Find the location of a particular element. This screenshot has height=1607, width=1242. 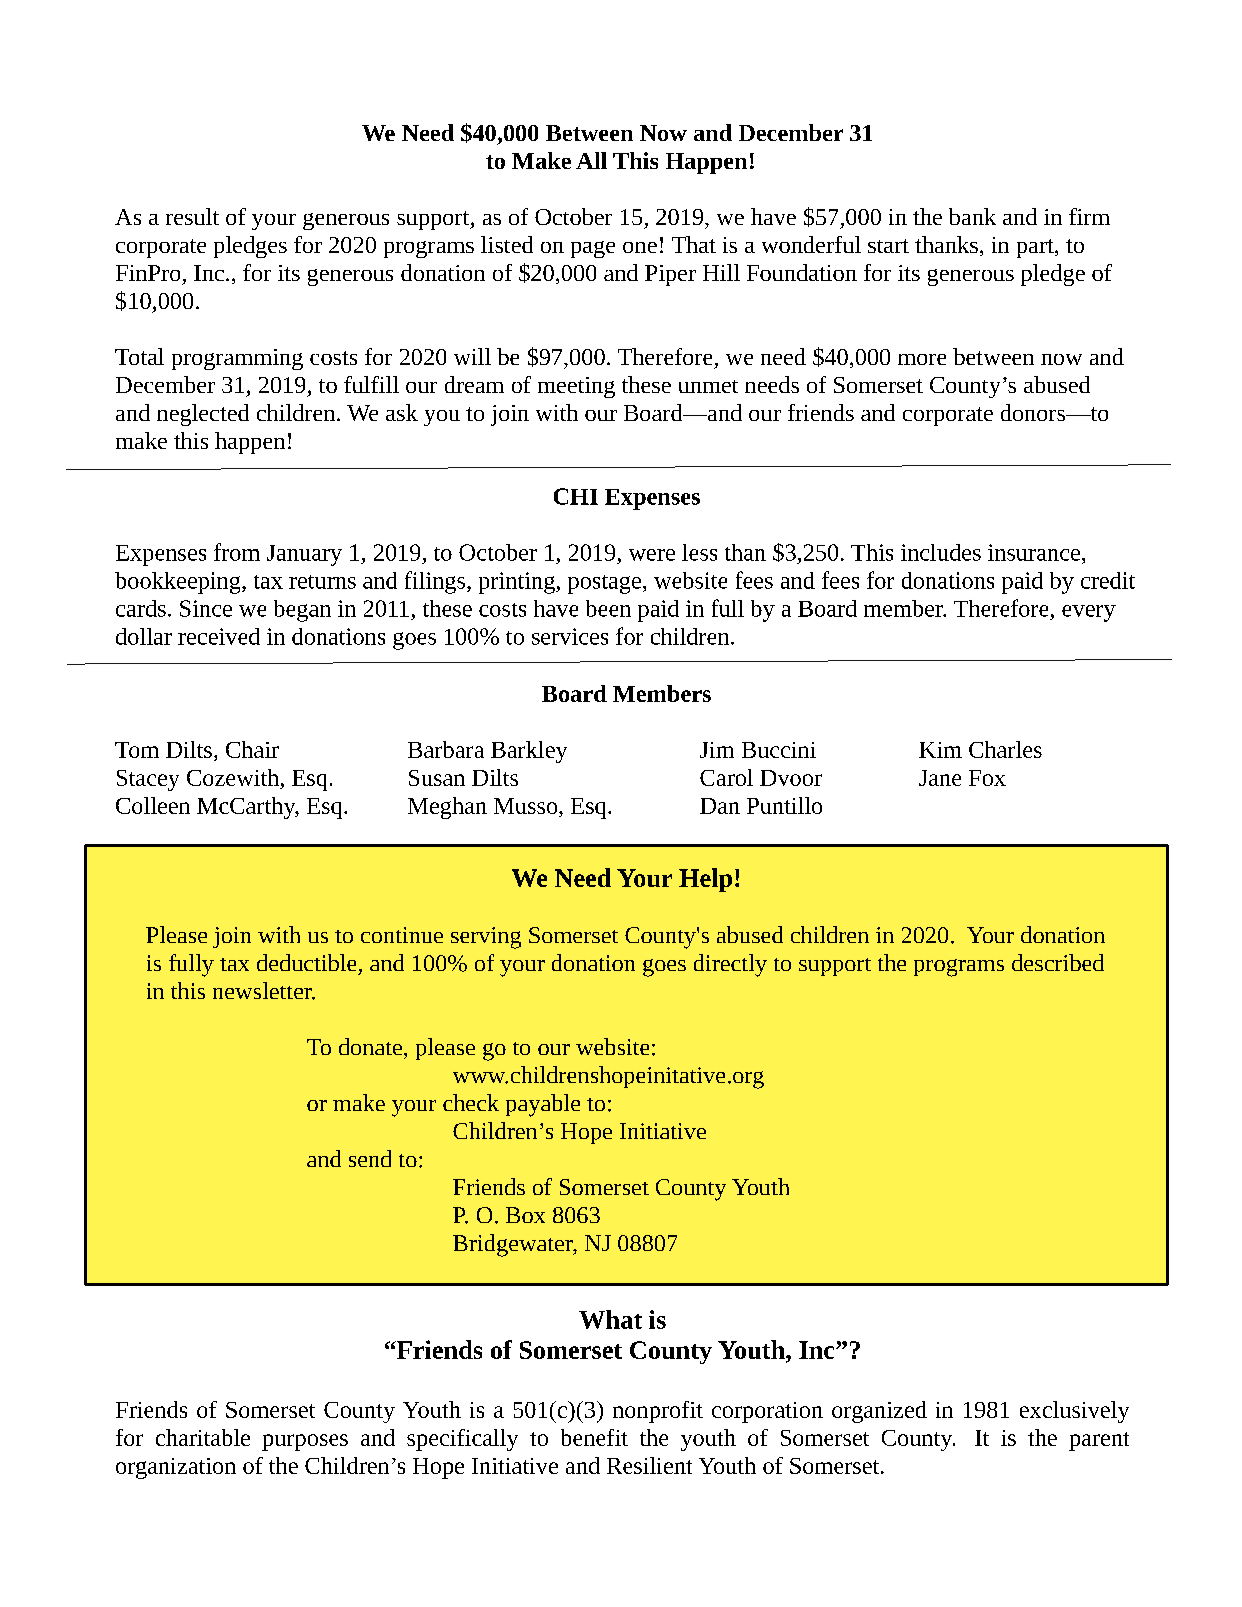

part is located at coordinates (1036, 248).
